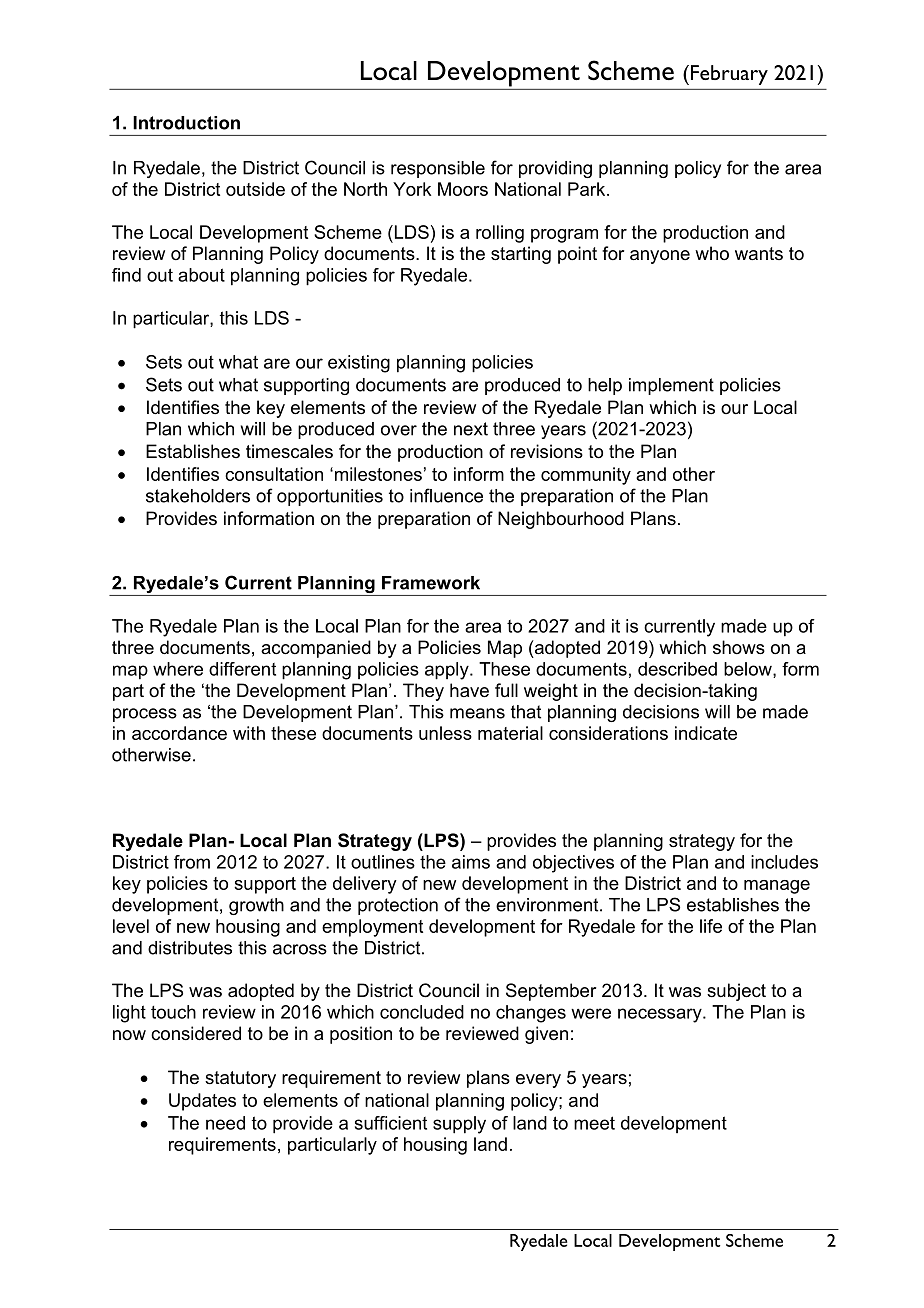  What do you see at coordinates (198, 496) in the screenshot?
I see `stakeholders` at bounding box center [198, 496].
